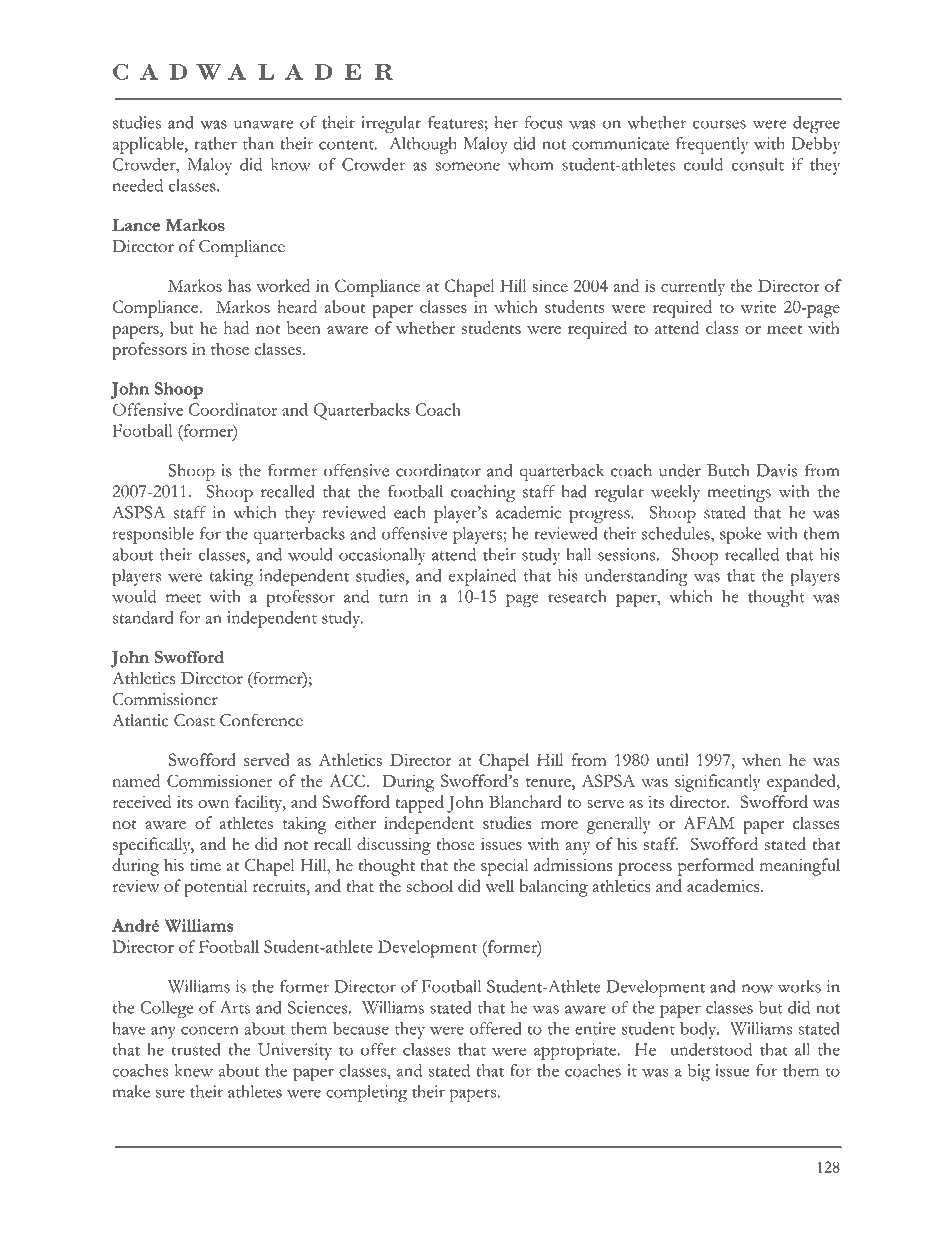  Describe the element at coordinates (468, 166) in the document. I see `someone` at that location.
